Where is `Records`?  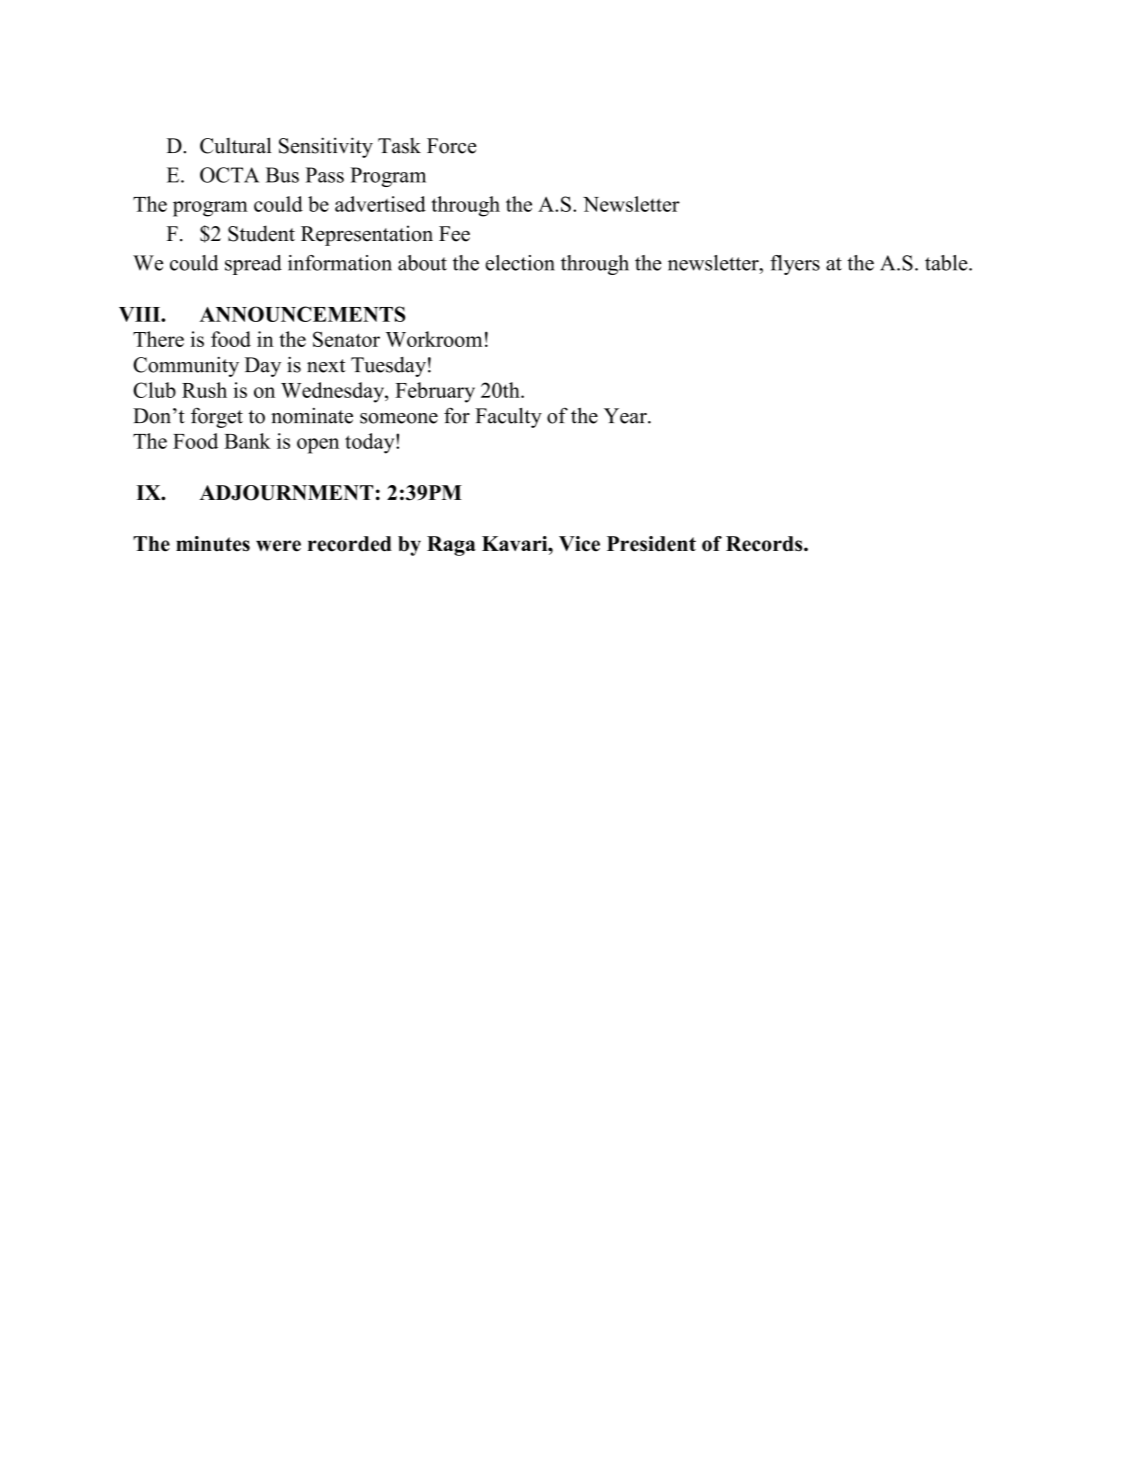 Records is located at coordinates (765, 544).
